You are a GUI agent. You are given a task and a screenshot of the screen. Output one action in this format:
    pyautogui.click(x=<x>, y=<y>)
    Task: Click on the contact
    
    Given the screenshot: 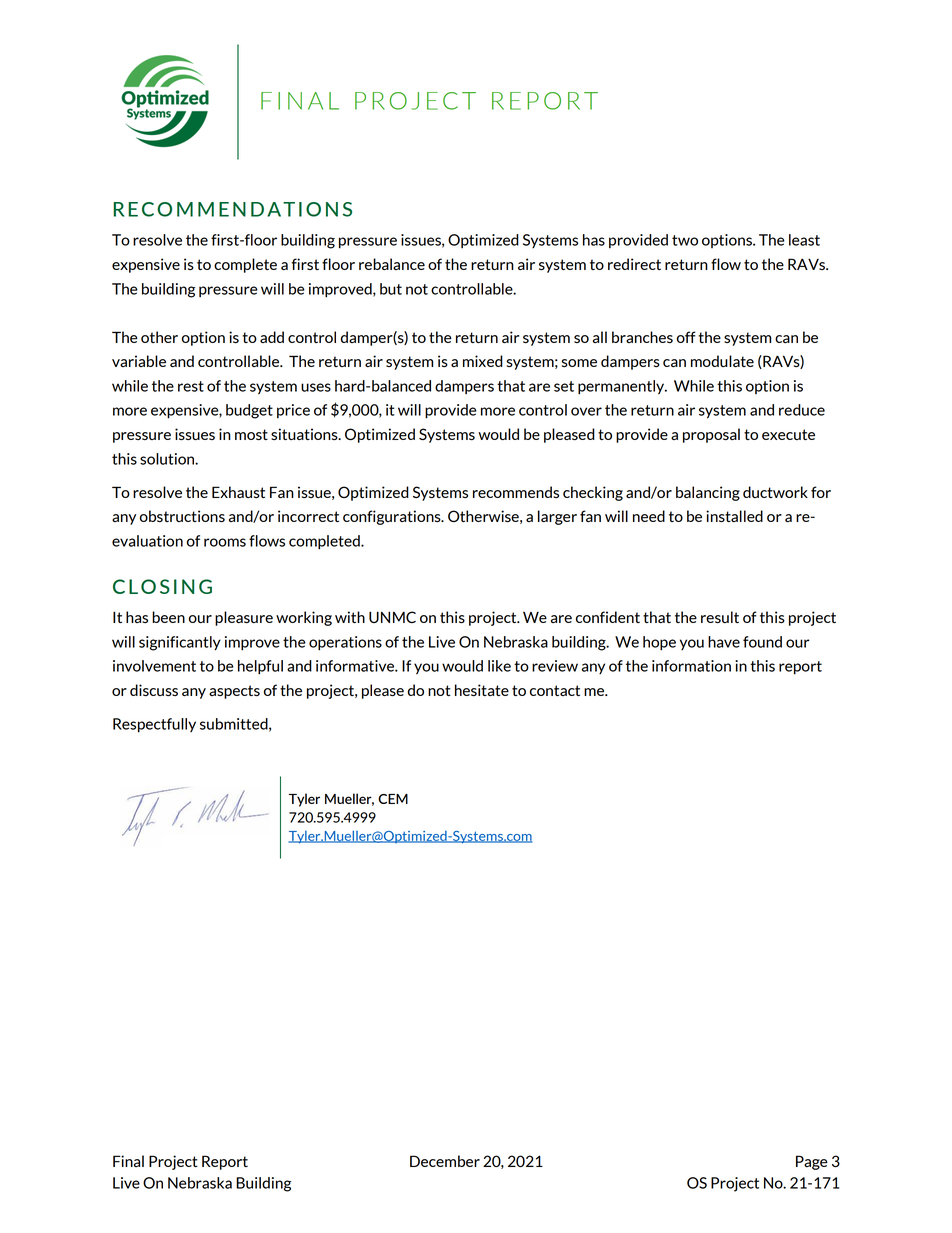 What is the action you would take?
    pyautogui.click(x=555, y=690)
